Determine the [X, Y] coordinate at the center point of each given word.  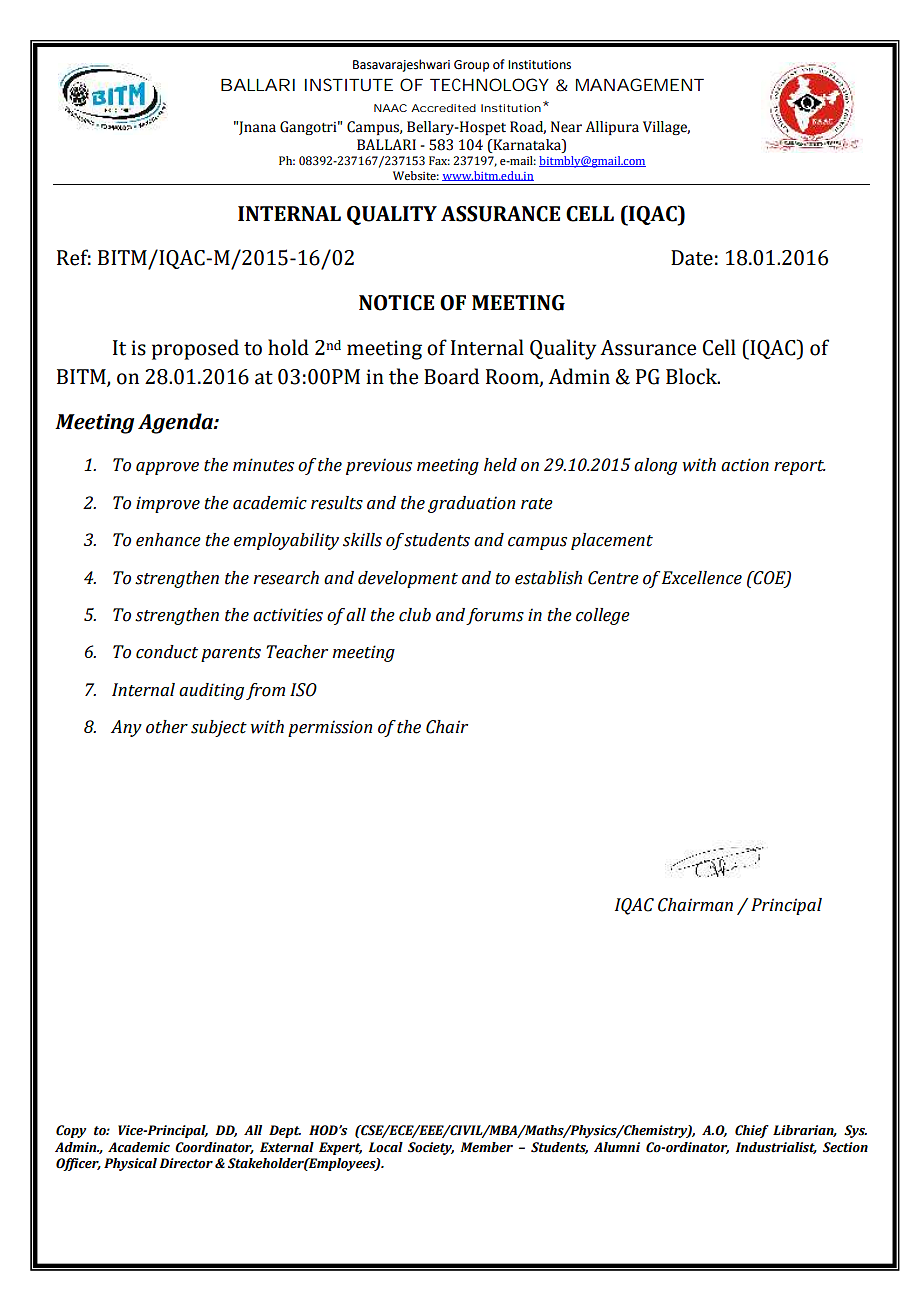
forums [495, 616]
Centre [613, 578]
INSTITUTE [349, 84]
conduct [167, 652]
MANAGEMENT [640, 84]
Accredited [443, 108]
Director [186, 1163]
